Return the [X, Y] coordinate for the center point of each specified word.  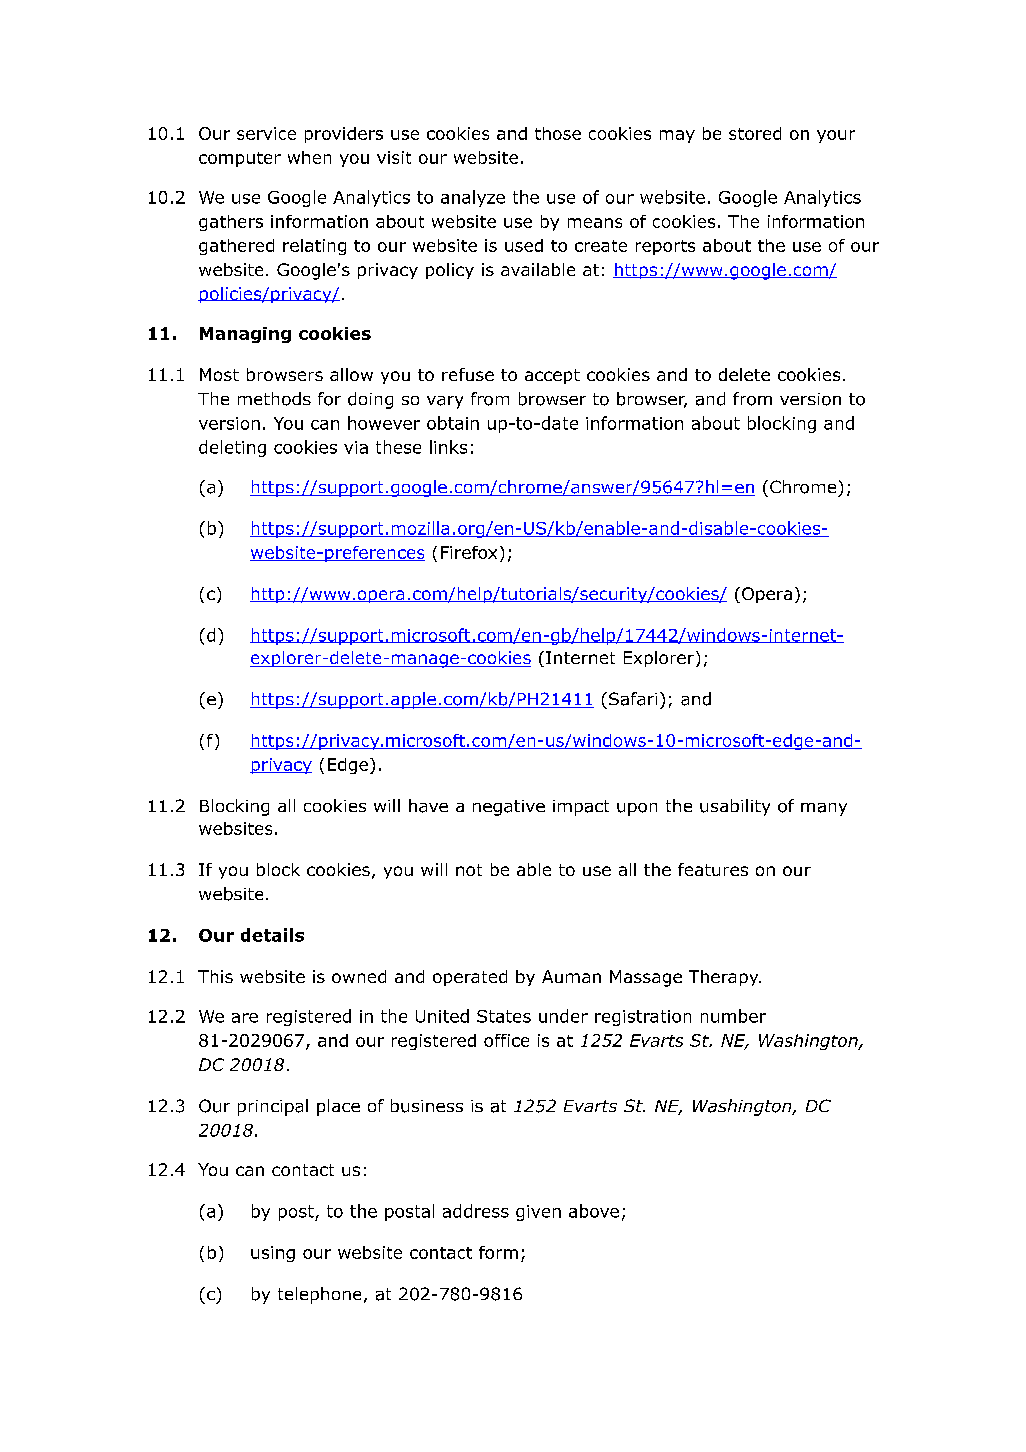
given [538, 1213]
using [273, 1254]
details [272, 935]
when [309, 157]
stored [755, 133]
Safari [633, 699]
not [469, 870]
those [558, 133]
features [713, 869]
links [448, 447]
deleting [232, 448]
